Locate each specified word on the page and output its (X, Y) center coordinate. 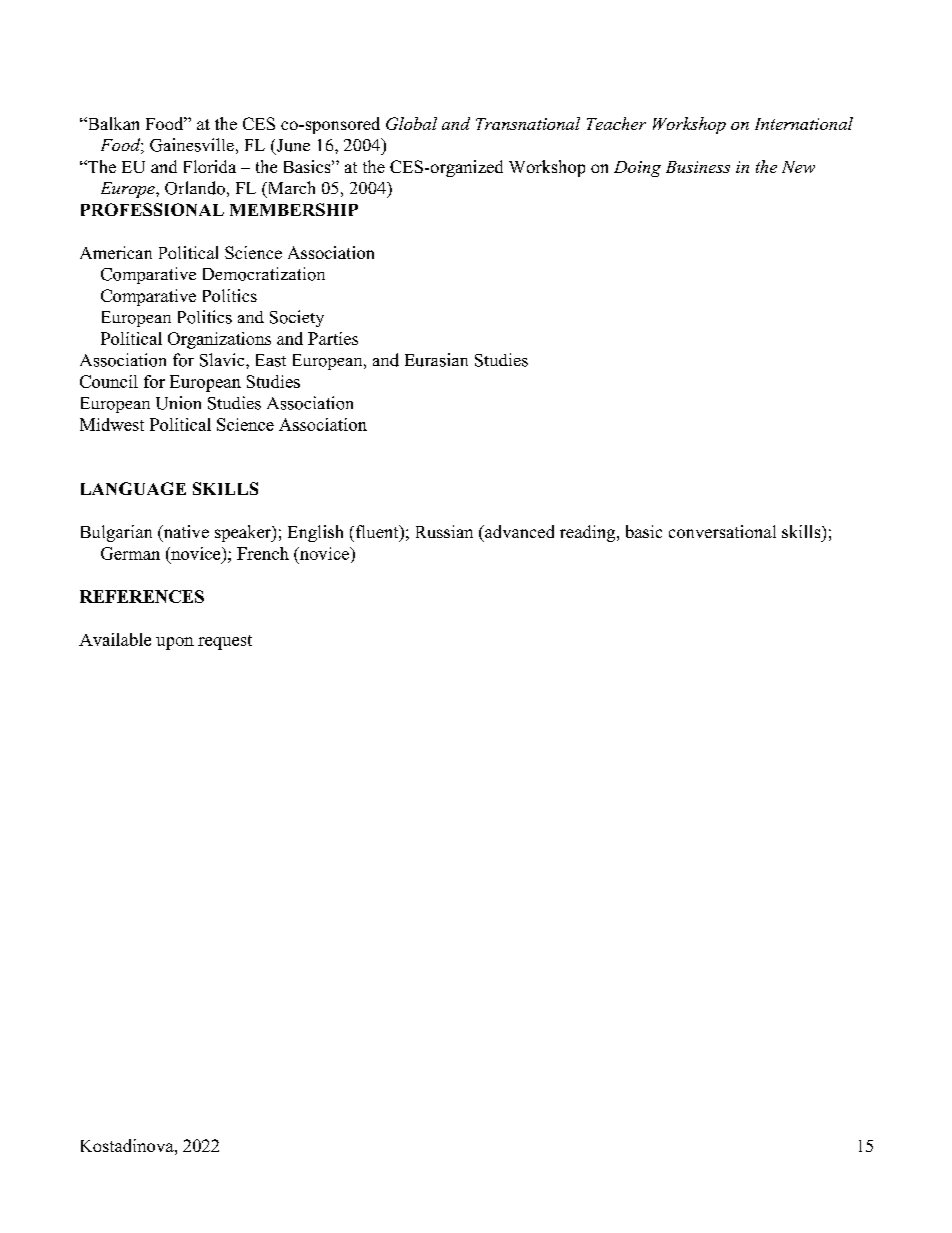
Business (698, 167)
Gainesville (192, 145)
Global (411, 123)
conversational (722, 531)
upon (175, 643)
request (225, 642)
